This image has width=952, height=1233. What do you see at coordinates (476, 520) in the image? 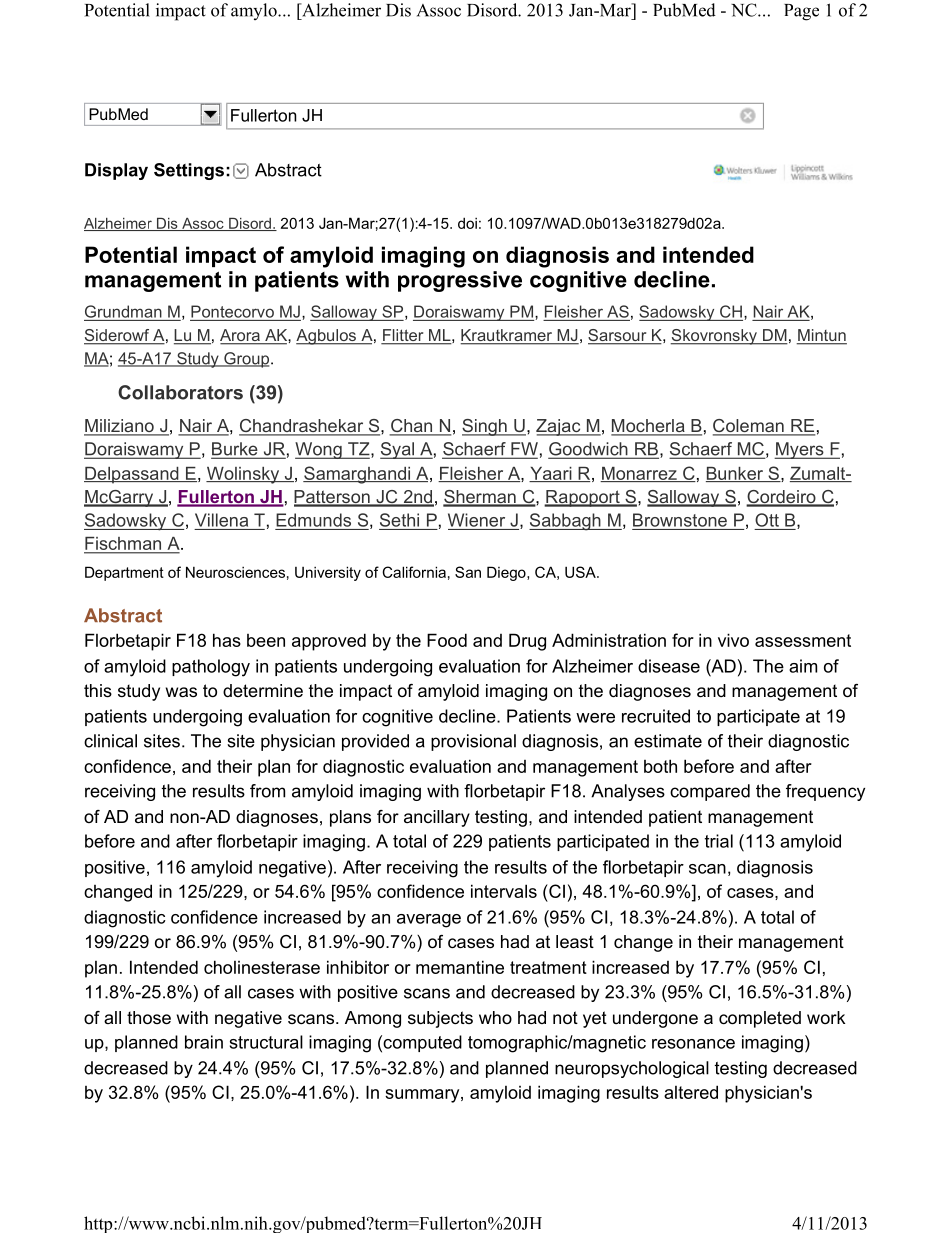
I see `Wiener` at bounding box center [476, 520].
